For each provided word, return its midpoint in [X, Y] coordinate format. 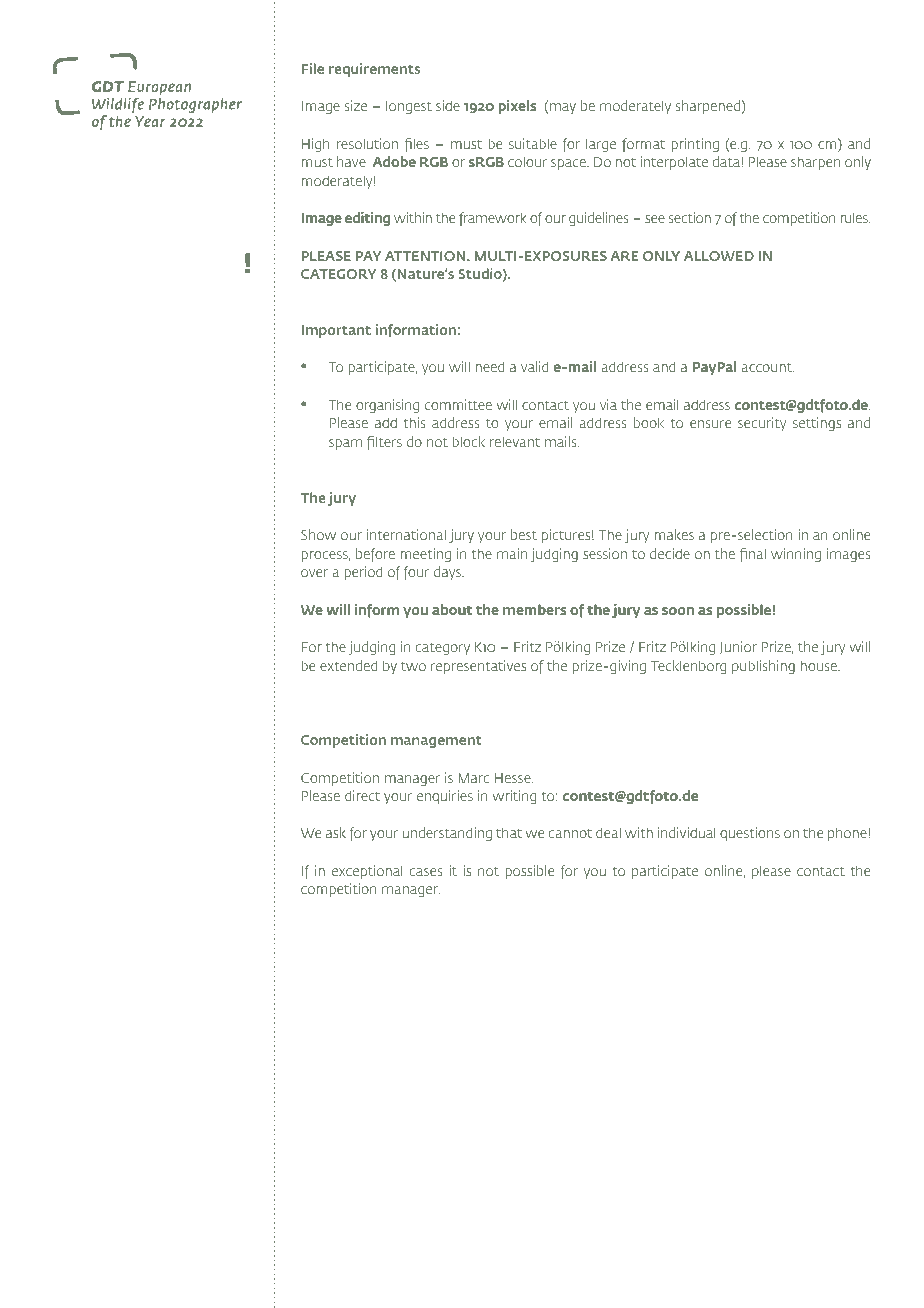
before [375, 555]
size [355, 105]
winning [796, 555]
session [605, 553]
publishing [763, 667]
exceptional [367, 872]
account [767, 367]
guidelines [599, 219]
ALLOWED [719, 256]
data [727, 161]
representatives [478, 667]
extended [348, 665]
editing [367, 219]
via [608, 404]
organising [387, 406]
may [563, 108]
